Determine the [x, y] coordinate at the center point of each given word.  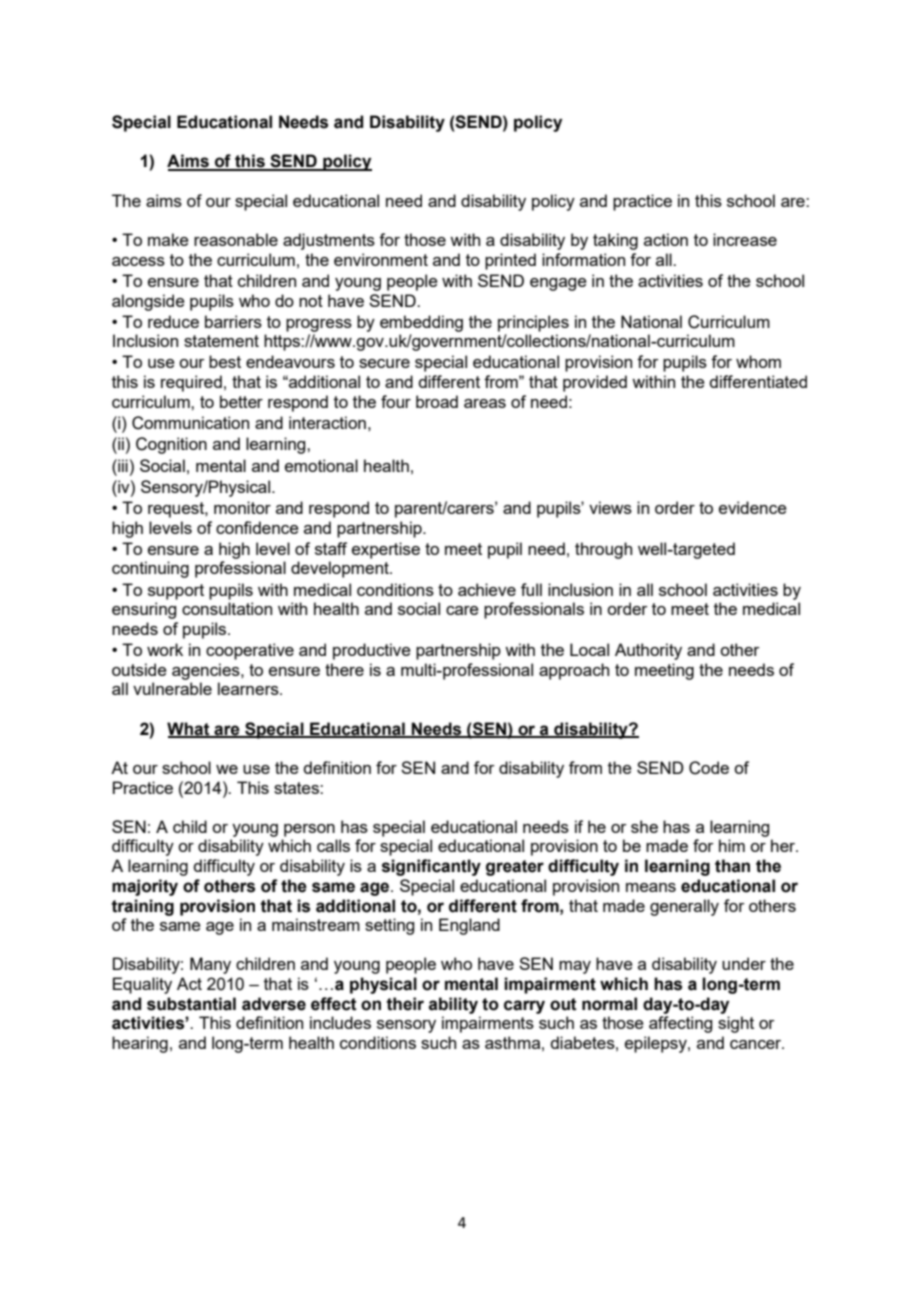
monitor [242, 507]
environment [381, 259]
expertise [386, 550]
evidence [753, 507]
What [189, 729]
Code [709, 768]
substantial [191, 1004]
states [297, 788]
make [168, 239]
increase [745, 239]
